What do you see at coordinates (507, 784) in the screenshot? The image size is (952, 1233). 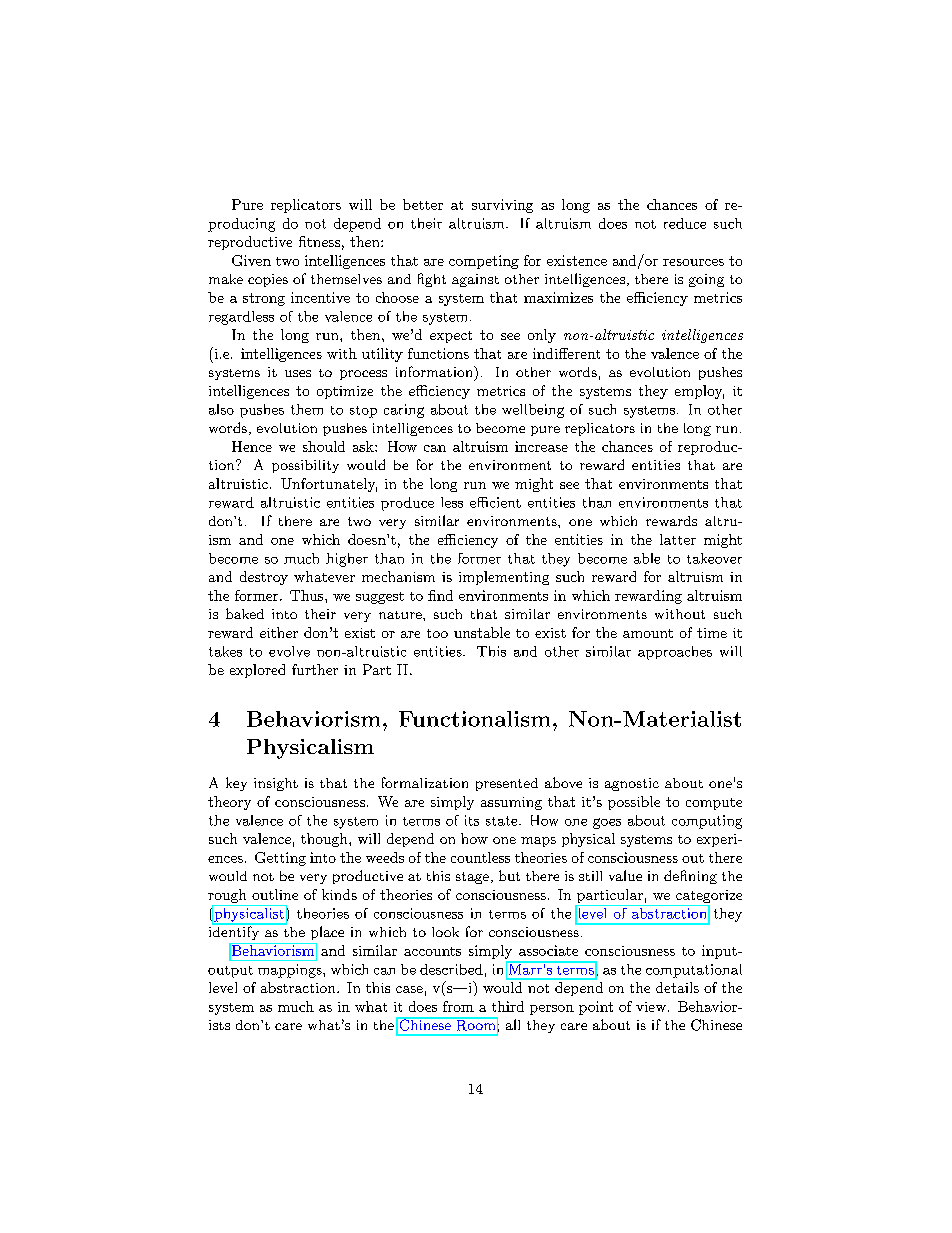 I see `presented` at bounding box center [507, 784].
